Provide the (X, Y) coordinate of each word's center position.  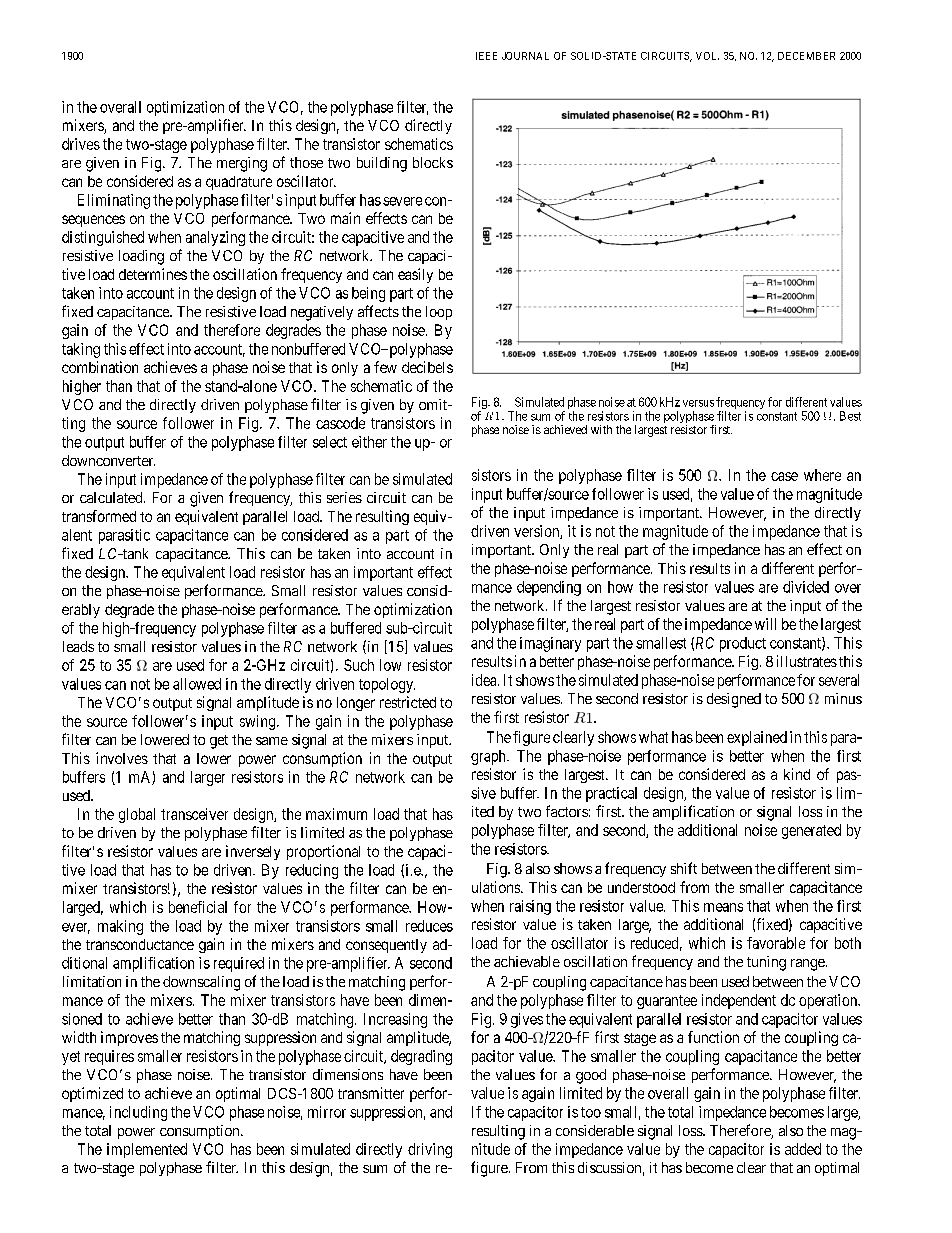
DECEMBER (806, 56)
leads (78, 646)
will (765, 624)
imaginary (550, 644)
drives (81, 144)
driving (430, 1150)
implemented (147, 1150)
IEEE (486, 56)
